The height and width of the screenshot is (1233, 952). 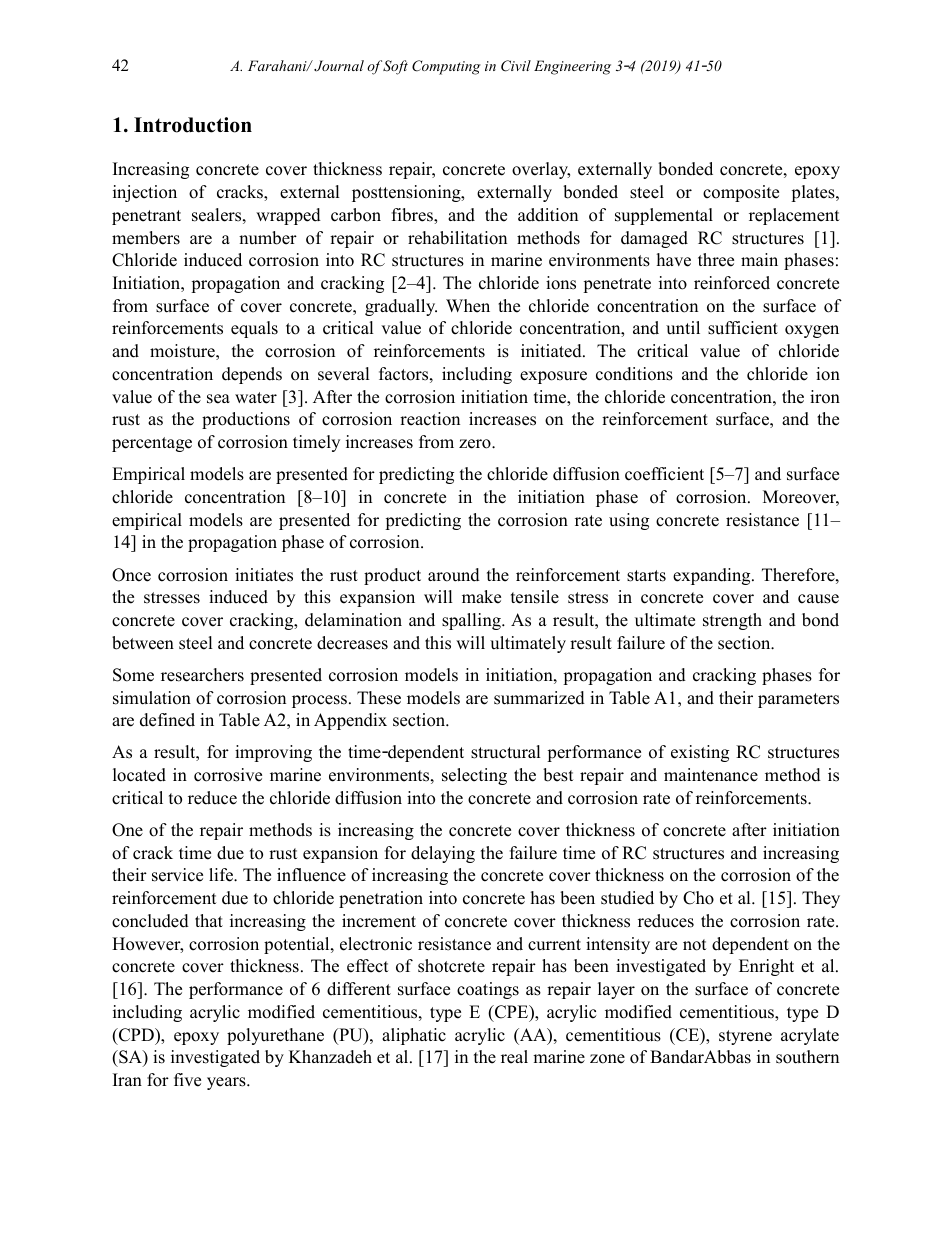 What do you see at coordinates (254, 329) in the screenshot?
I see `equals` at bounding box center [254, 329].
